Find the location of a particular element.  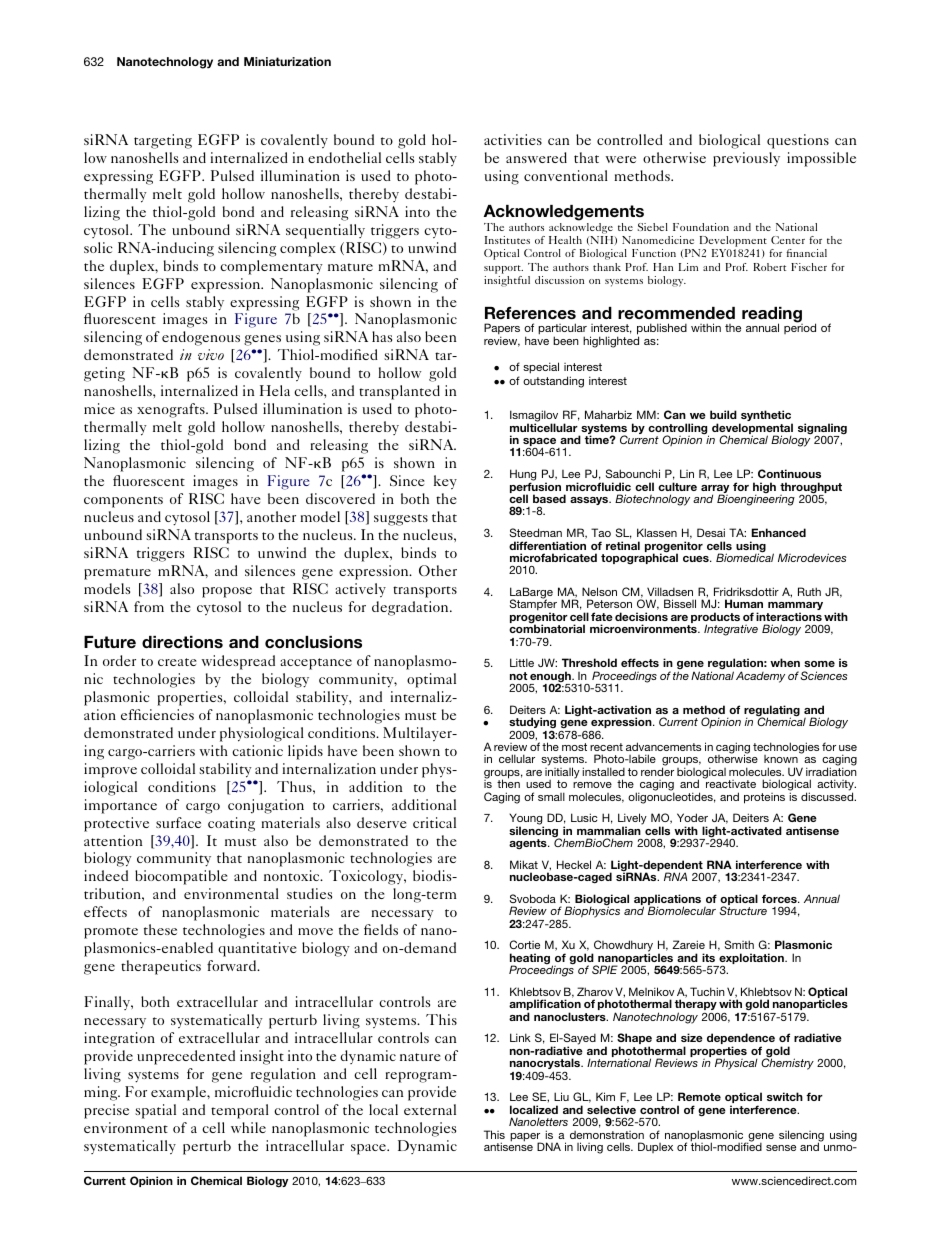

Little is located at coordinates (522, 662).
